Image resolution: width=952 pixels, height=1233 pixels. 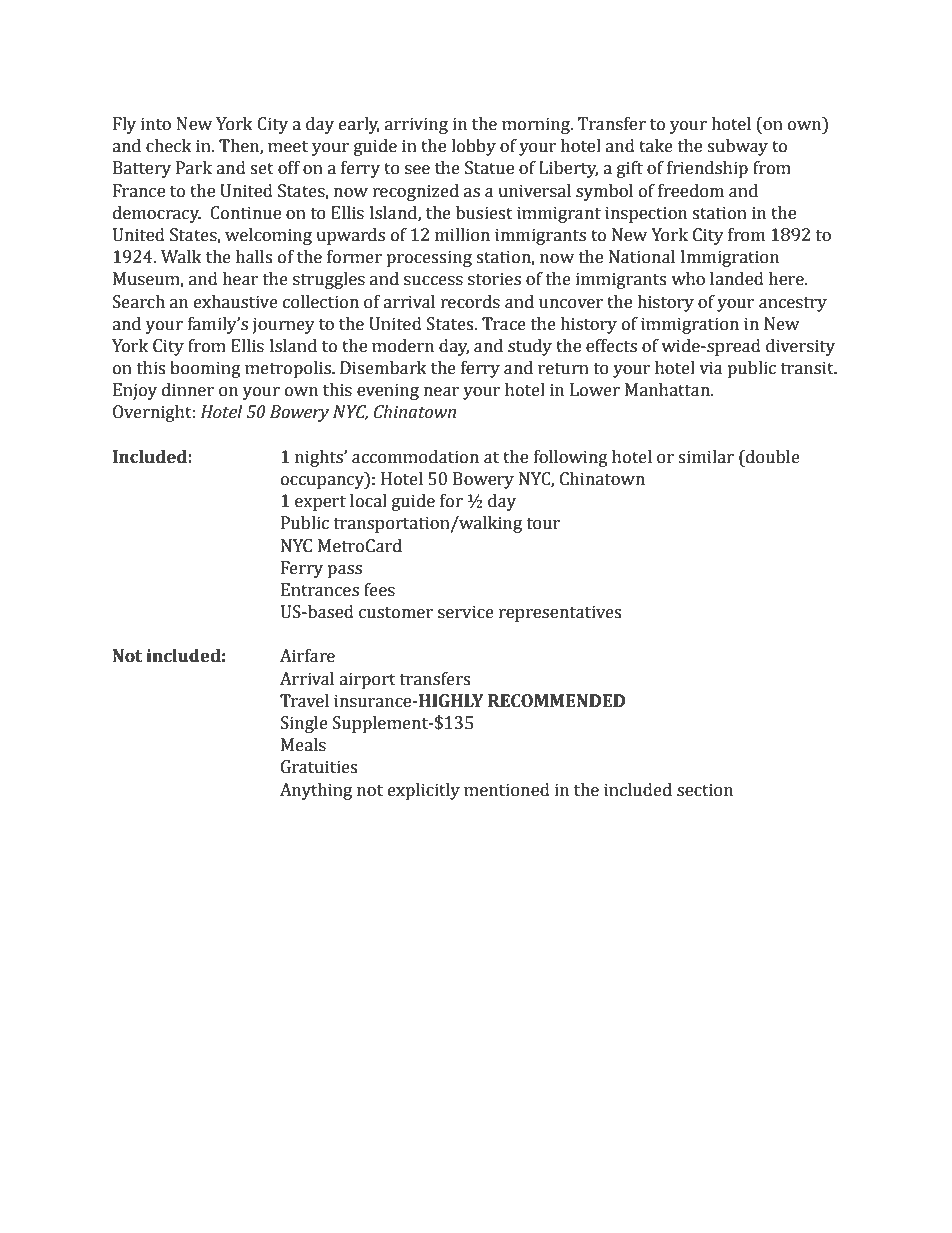 I want to click on Meals, so click(x=303, y=745).
